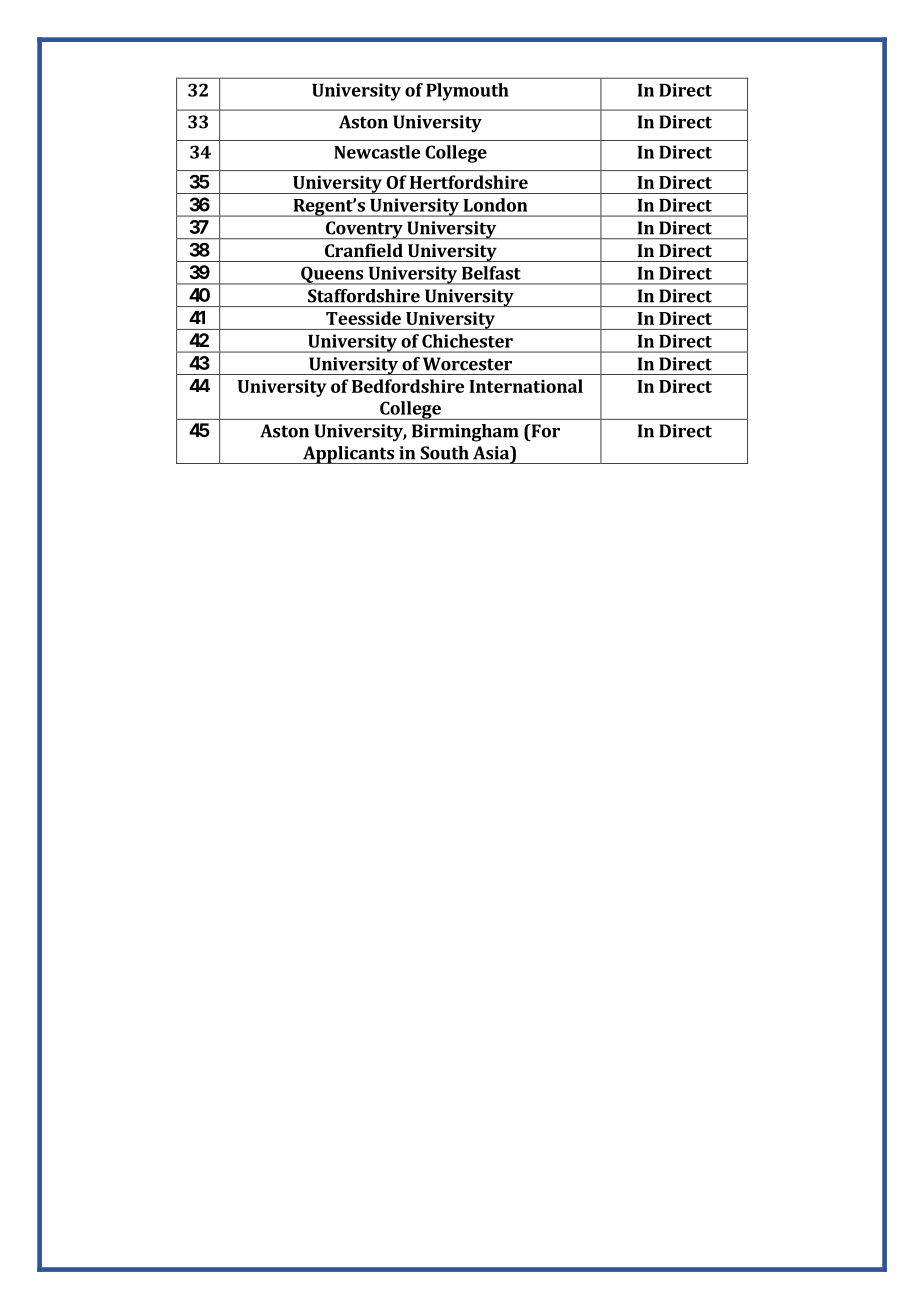 The width and height of the screenshot is (924, 1309). I want to click on South, so click(444, 453).
